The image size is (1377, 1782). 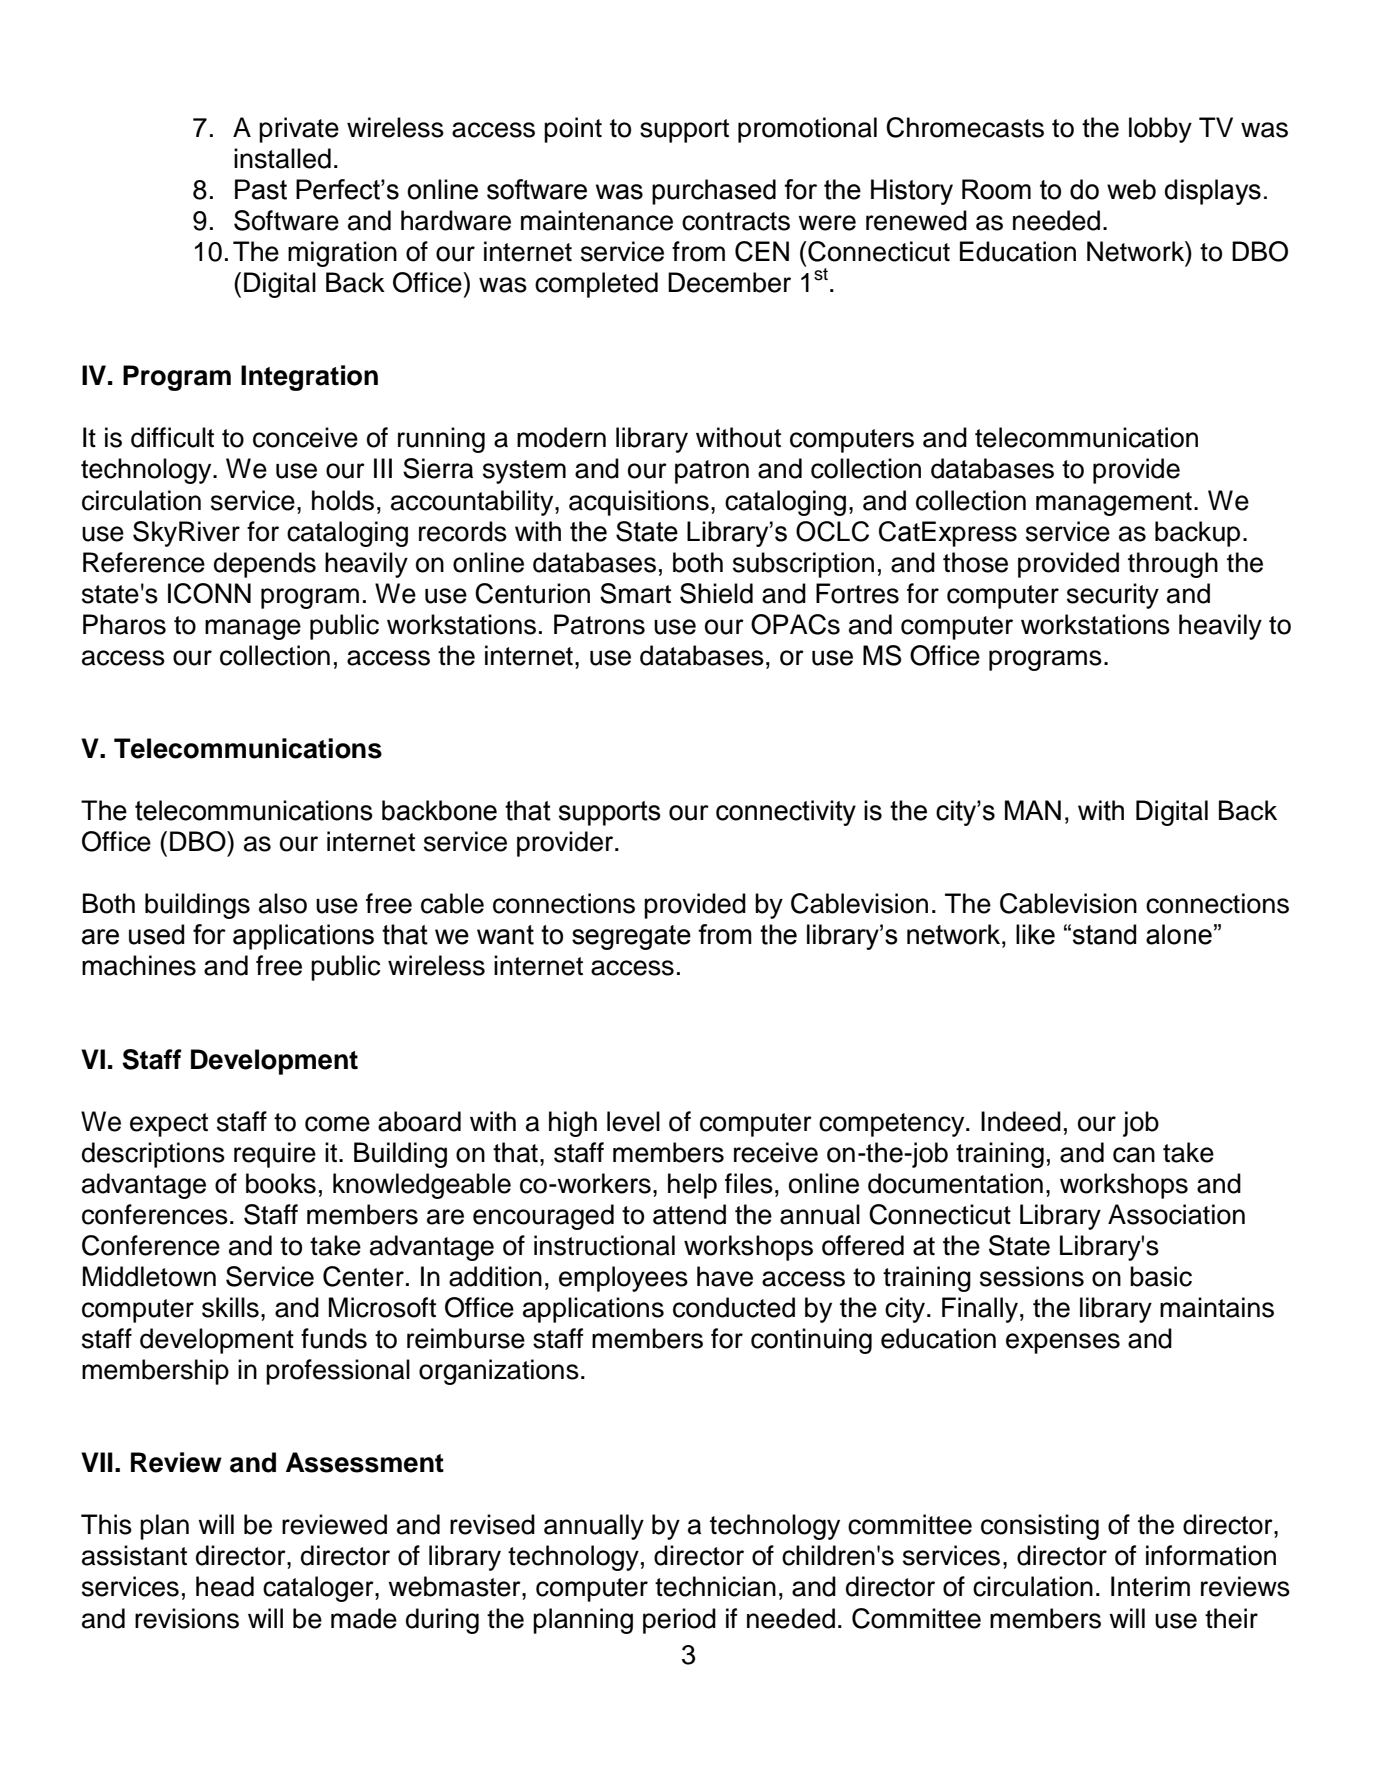 I want to click on stand, so click(x=1104, y=934).
